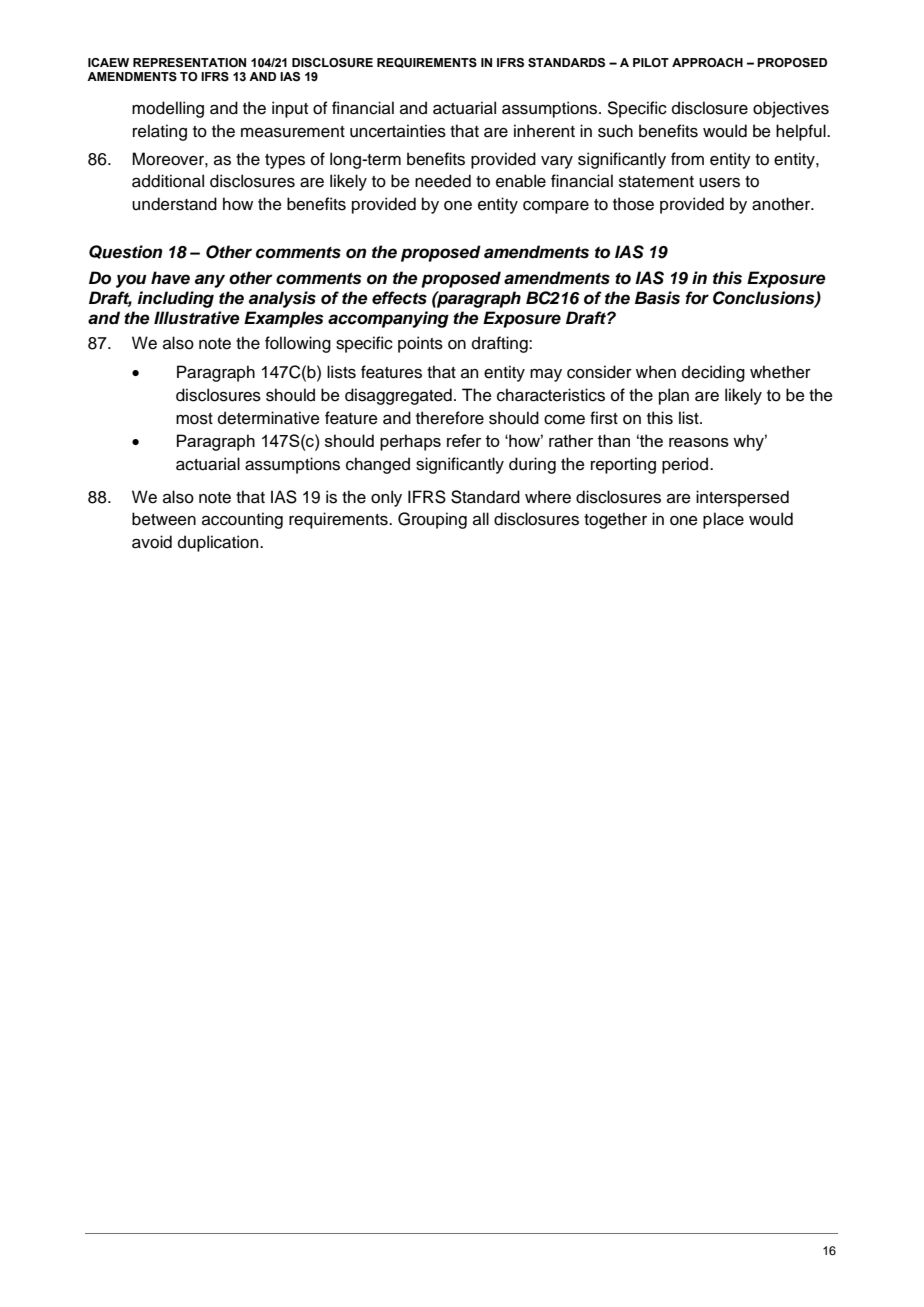 This screenshot has height=1307, width=924. Describe the element at coordinates (707, 62) in the screenshot. I see `APPROACH` at that location.
